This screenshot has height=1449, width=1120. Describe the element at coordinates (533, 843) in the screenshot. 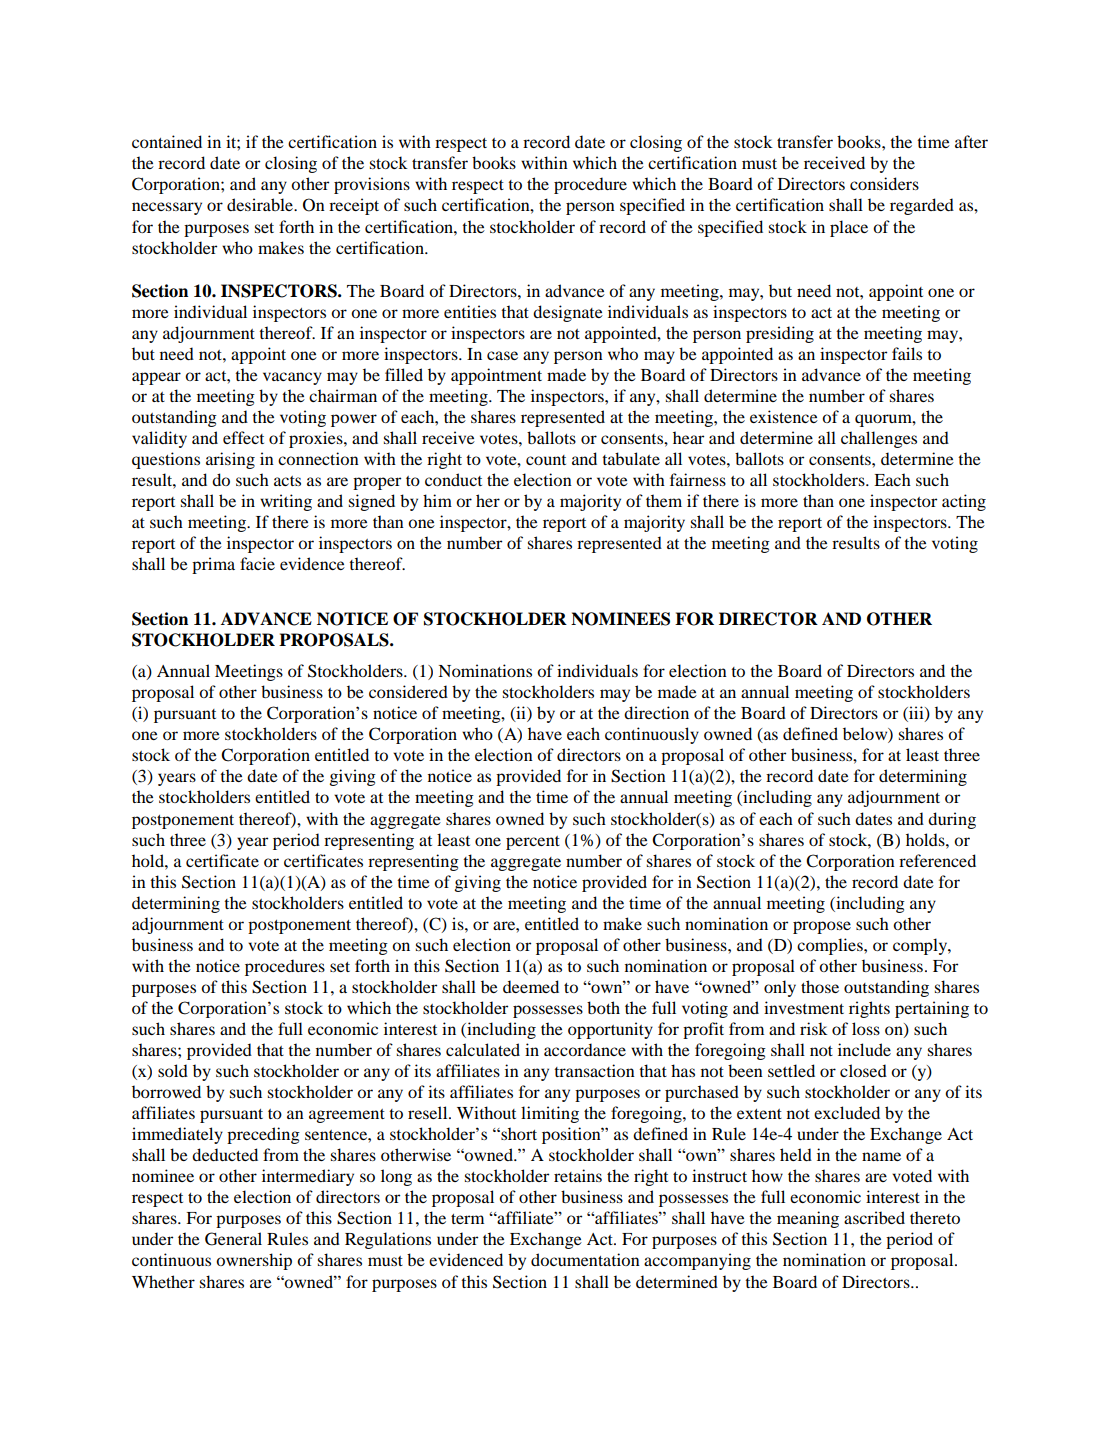

I see `percent` at that location.
